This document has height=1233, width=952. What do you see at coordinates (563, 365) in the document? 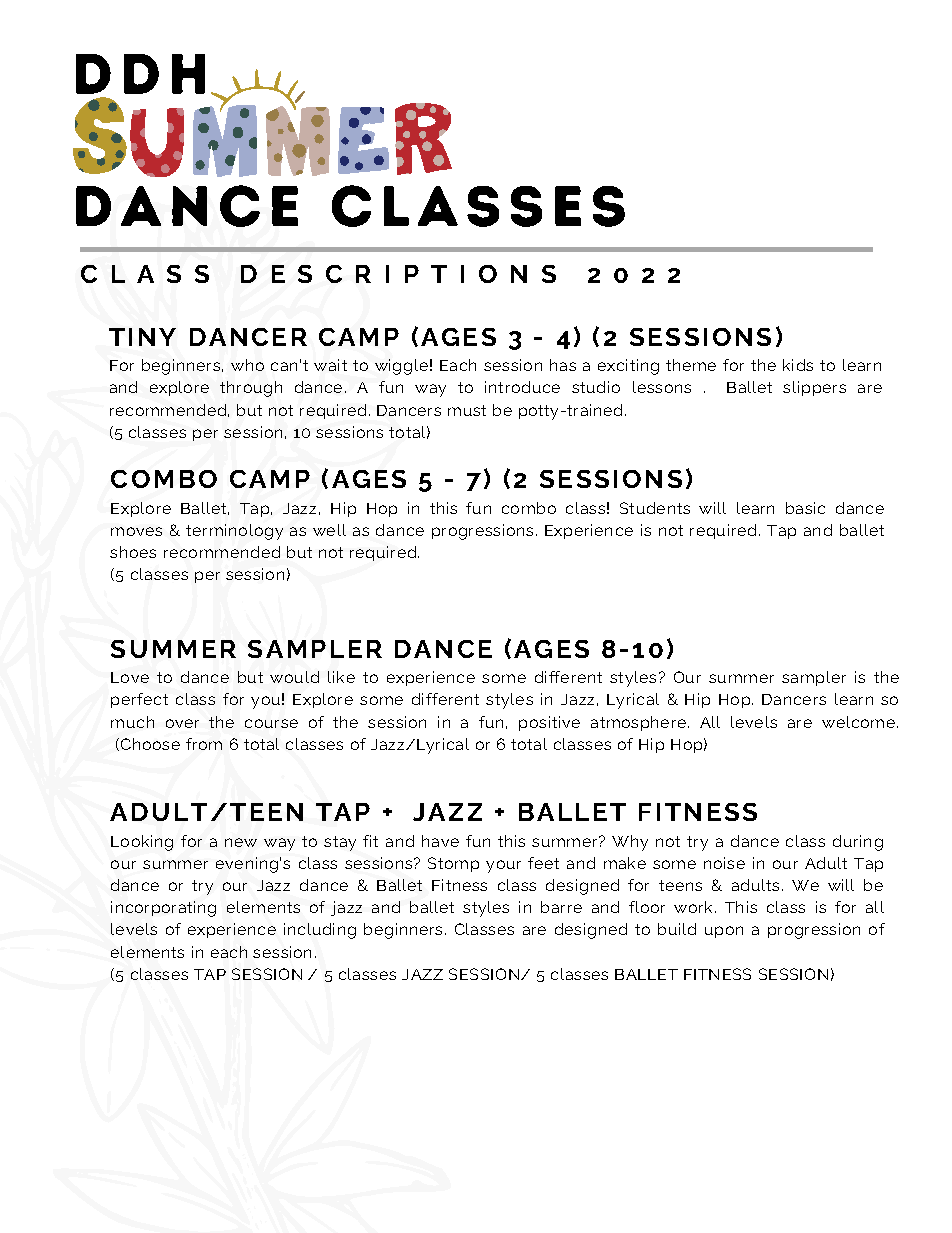
I see `has` at bounding box center [563, 365].
